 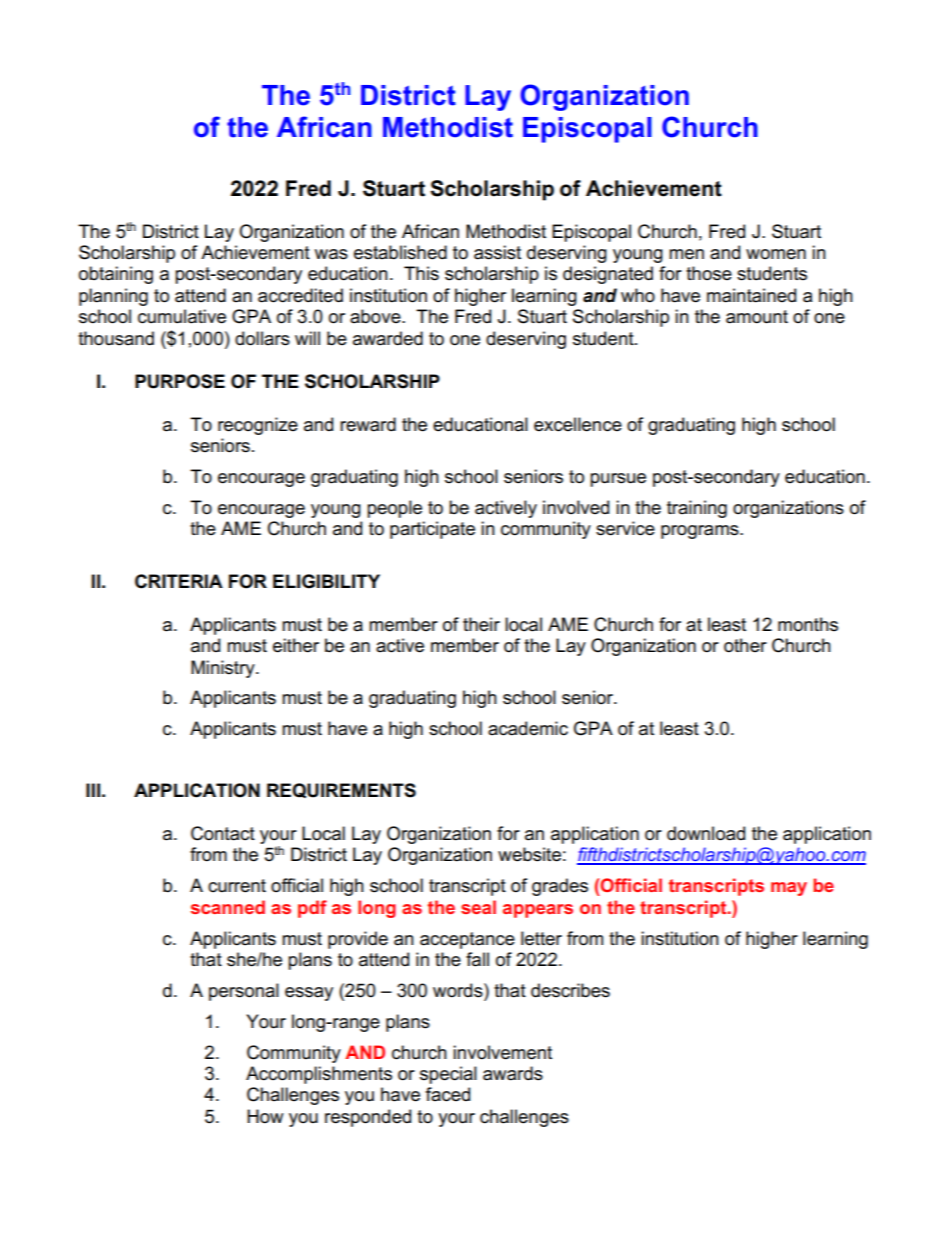 What do you see at coordinates (701, 532) in the document?
I see `programs` at bounding box center [701, 532].
